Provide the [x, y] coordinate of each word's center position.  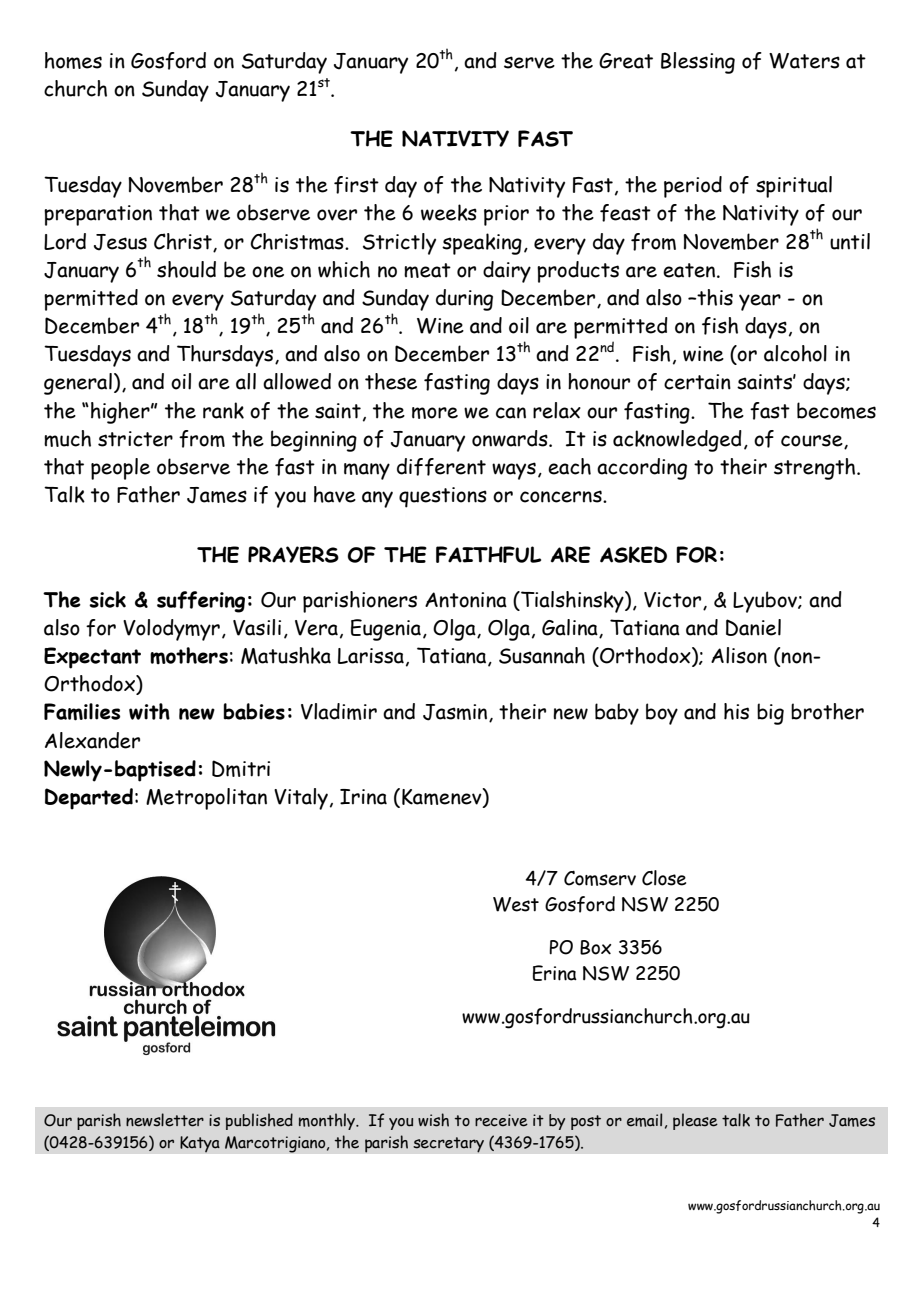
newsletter [165, 1120]
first [356, 185]
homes [73, 60]
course [813, 441]
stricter [135, 439]
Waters [804, 61]
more [435, 413]
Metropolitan [206, 799]
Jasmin [456, 713]
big [770, 714]
